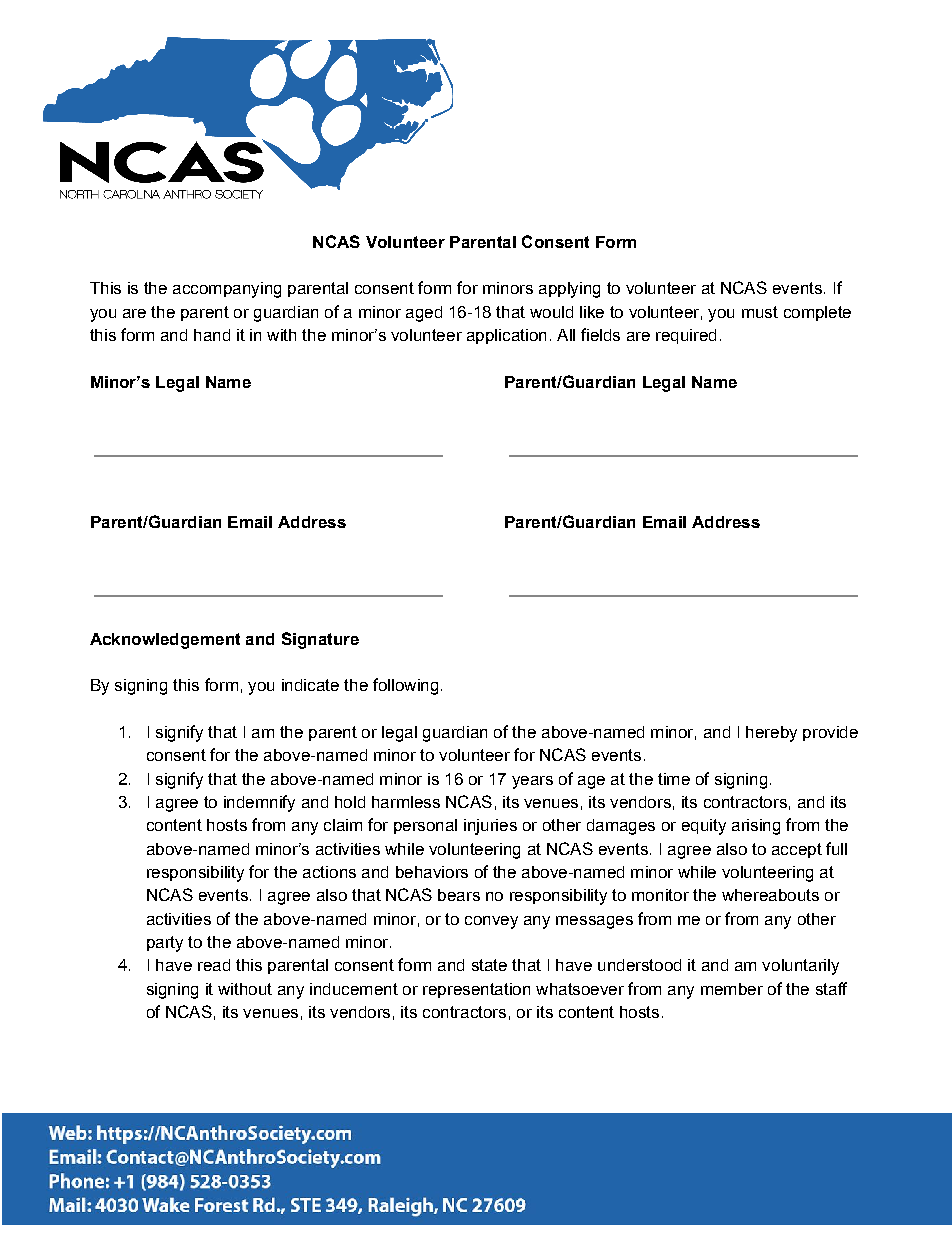  What do you see at coordinates (506, 336) in the screenshot?
I see `application` at bounding box center [506, 336].
